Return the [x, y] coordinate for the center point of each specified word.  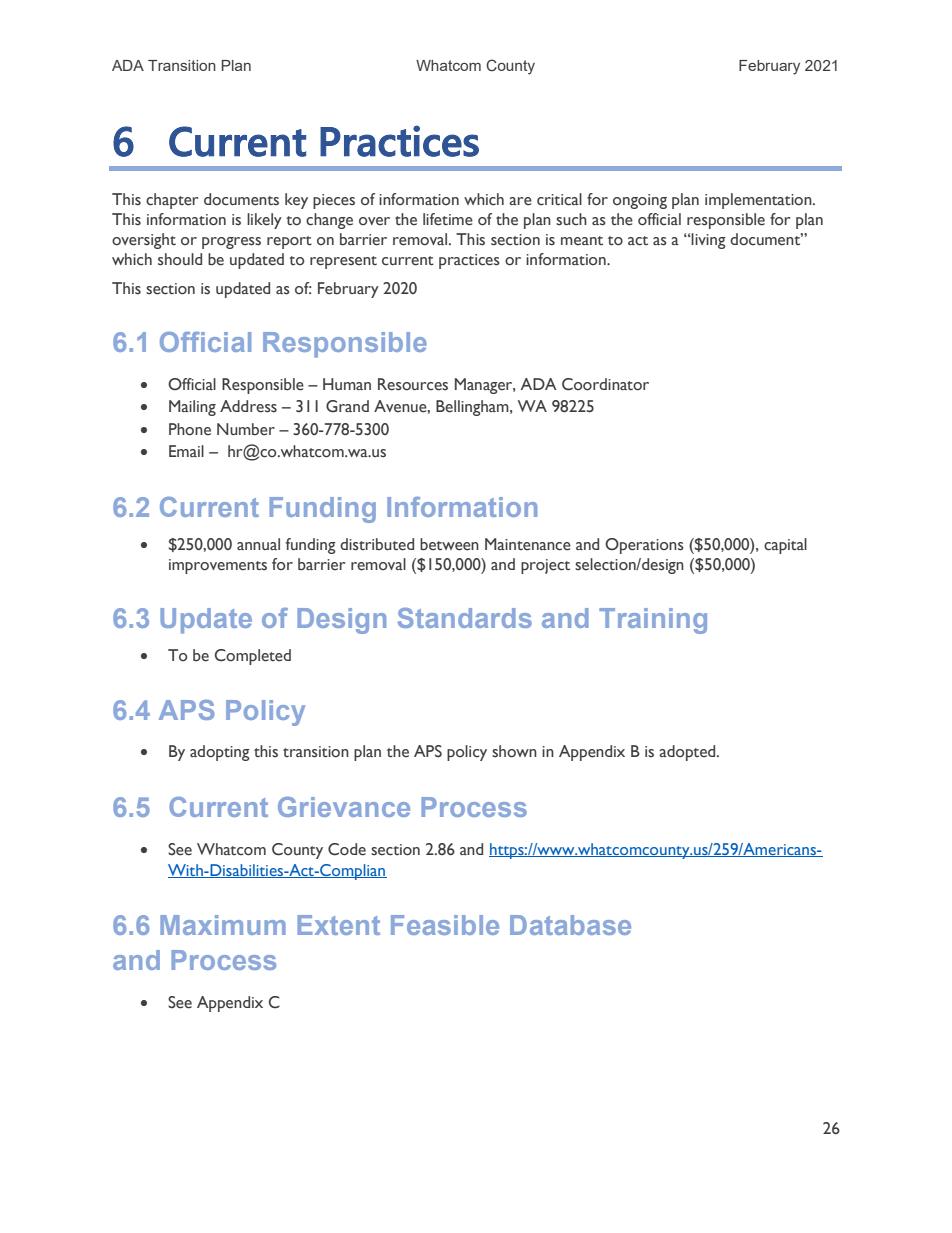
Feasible [445, 925]
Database [570, 925]
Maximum [223, 925]
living [708, 241]
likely [264, 221]
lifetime [448, 219]
